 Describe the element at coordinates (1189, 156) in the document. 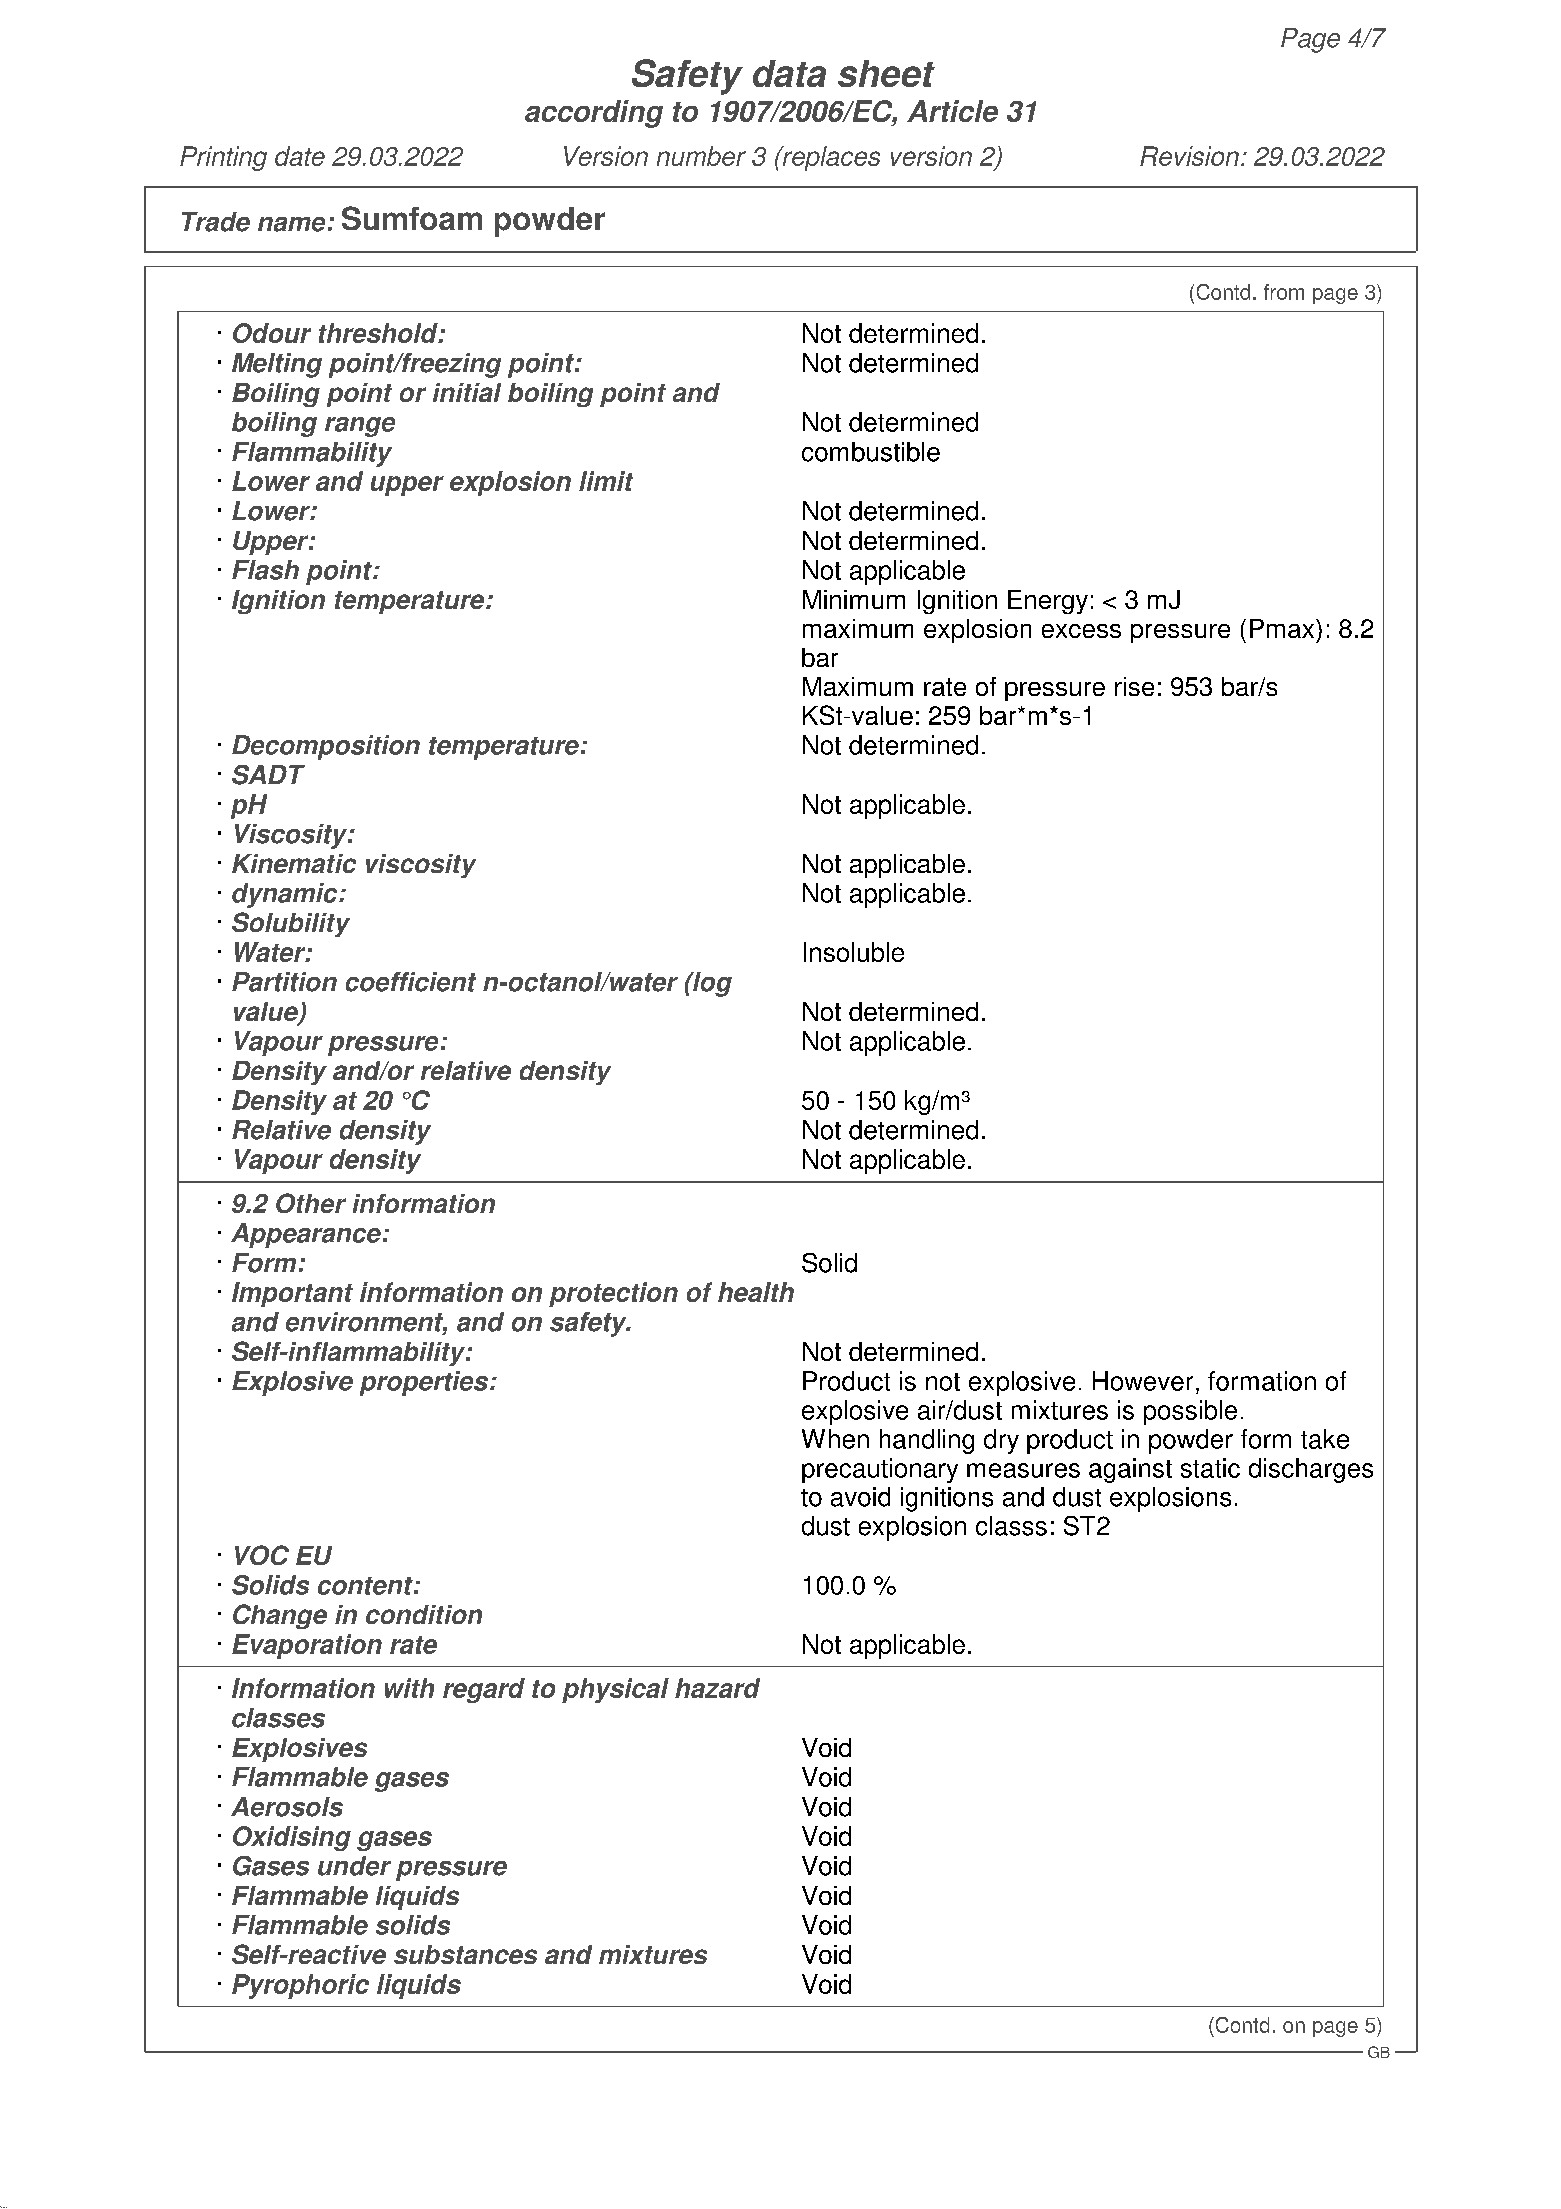

I see `Revision` at that location.
